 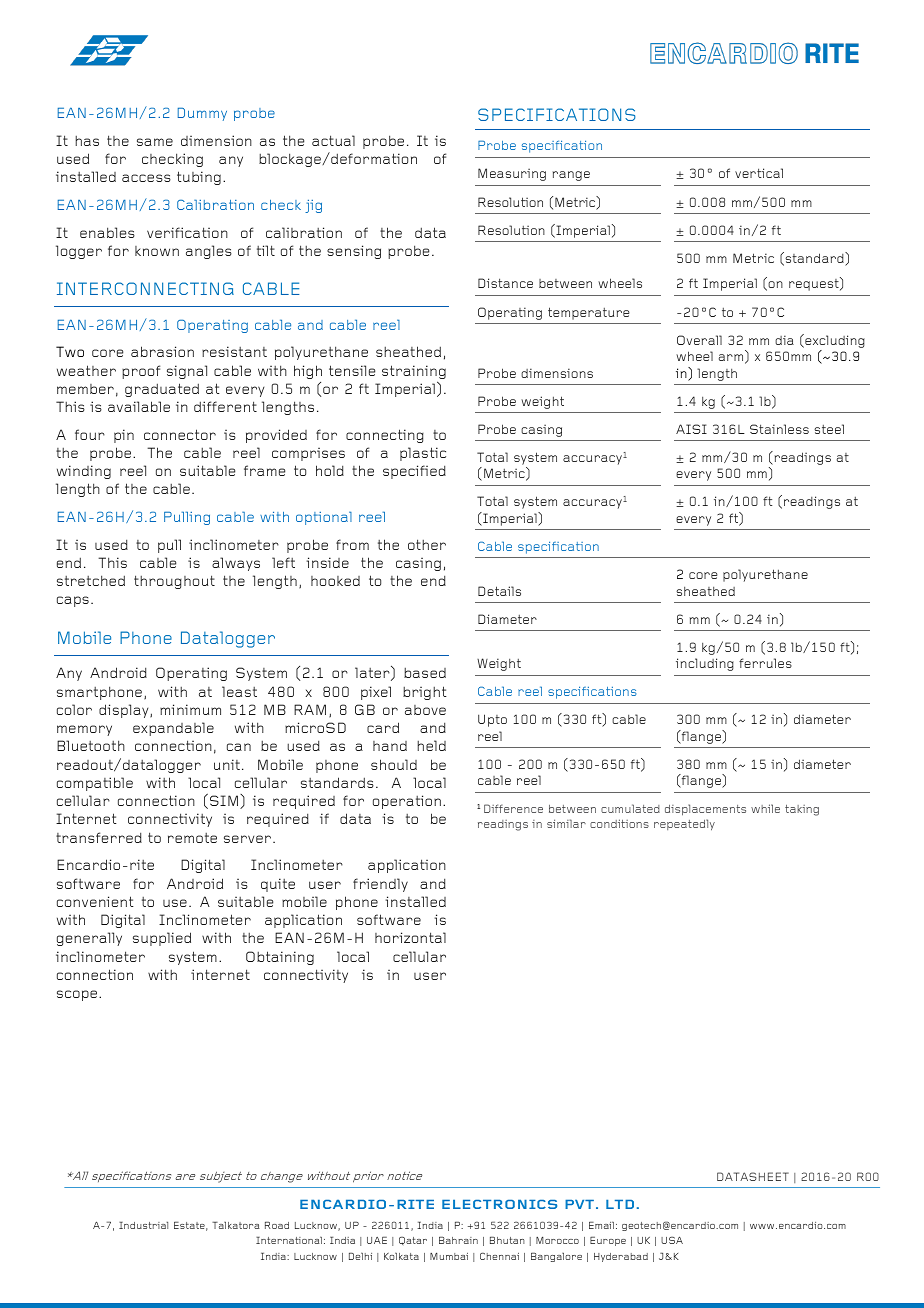 I want to click on Measuring, so click(x=512, y=174).
